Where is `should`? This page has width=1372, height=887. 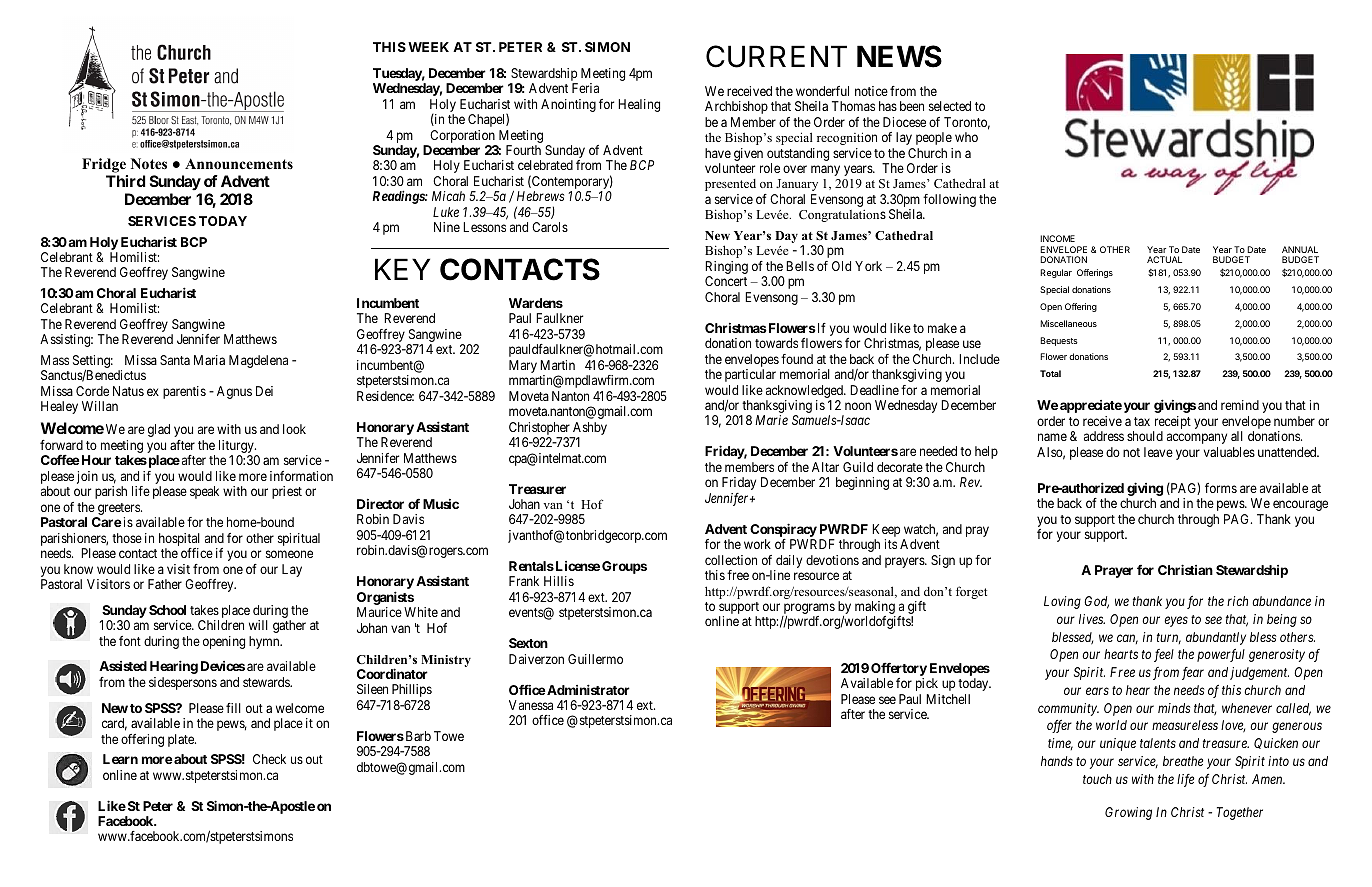 should is located at coordinates (1145, 436).
